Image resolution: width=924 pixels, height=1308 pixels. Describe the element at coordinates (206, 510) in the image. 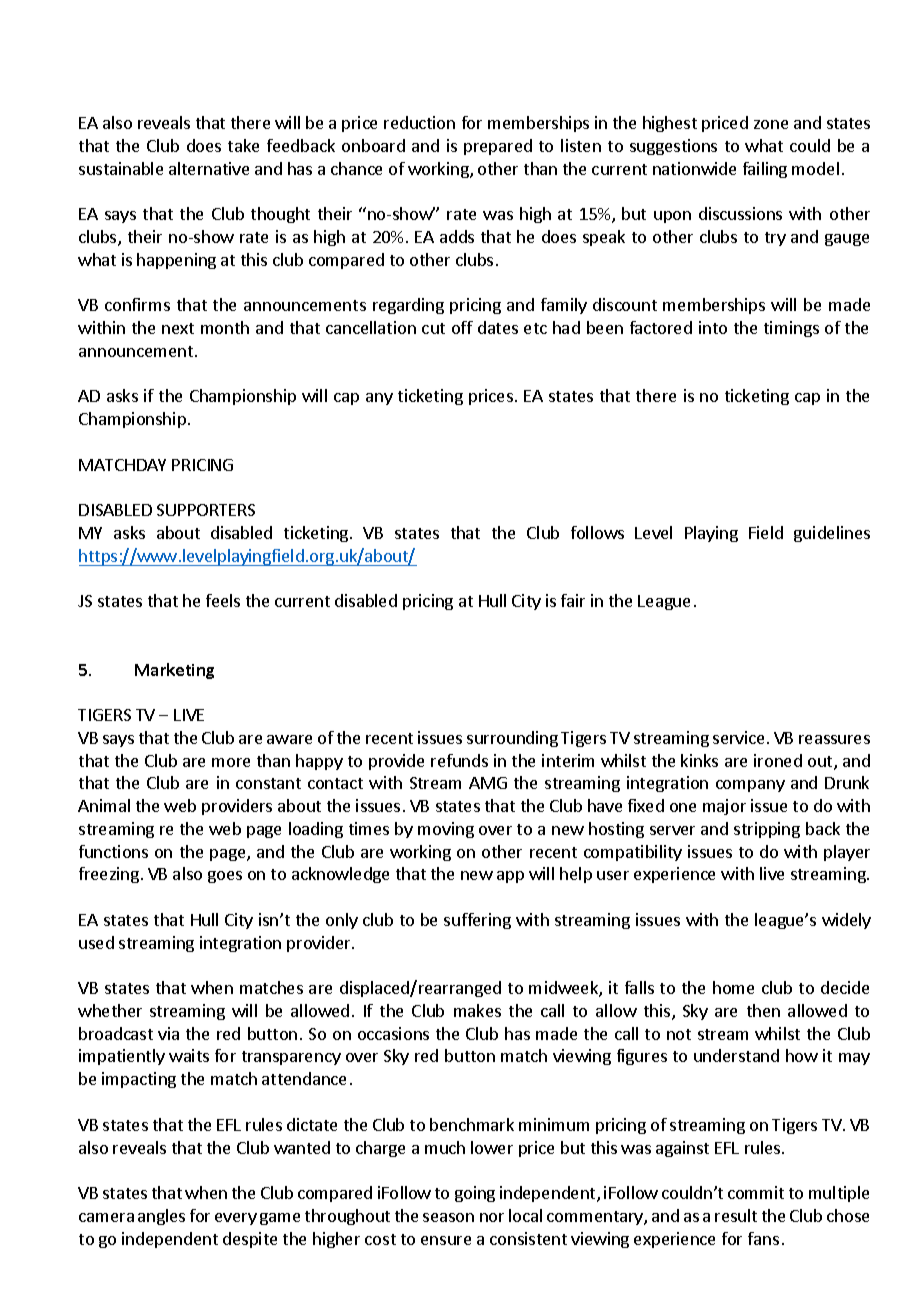

I see `SUPPORTERS` at that location.
